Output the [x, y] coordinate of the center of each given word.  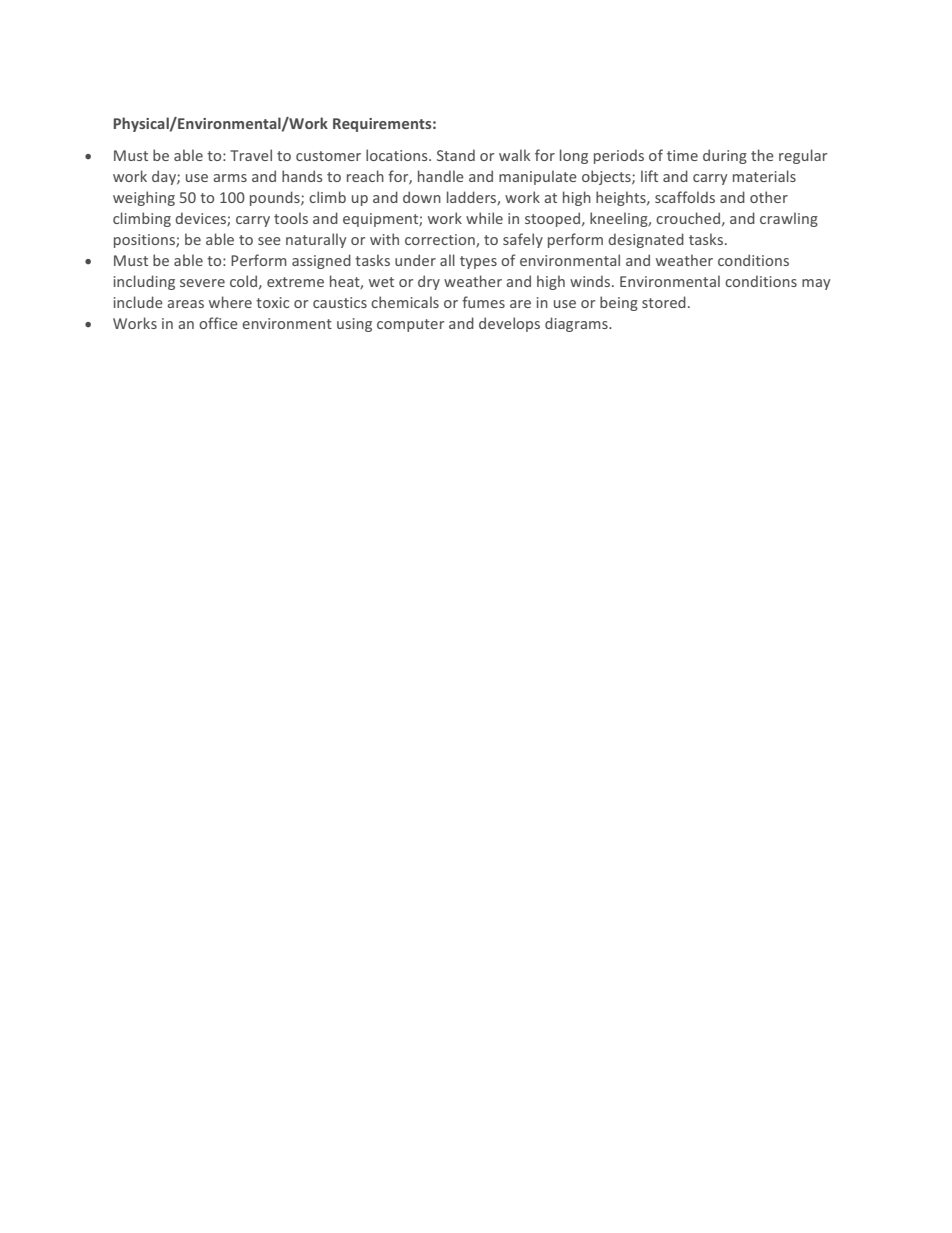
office [218, 323]
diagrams [577, 324]
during [725, 156]
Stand [456, 155]
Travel [251, 155]
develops [509, 324]
